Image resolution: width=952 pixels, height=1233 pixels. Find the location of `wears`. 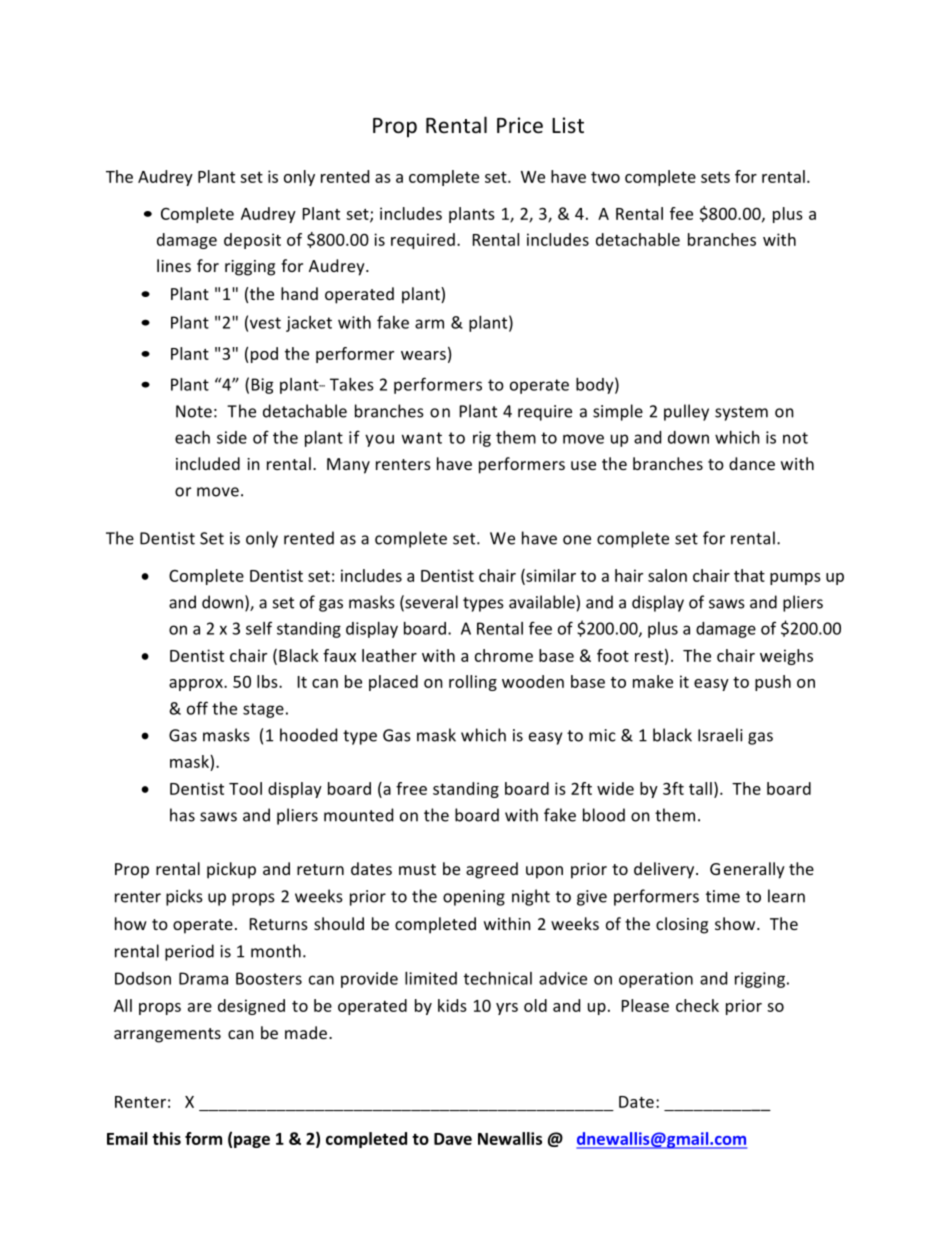

wears is located at coordinates (423, 355).
